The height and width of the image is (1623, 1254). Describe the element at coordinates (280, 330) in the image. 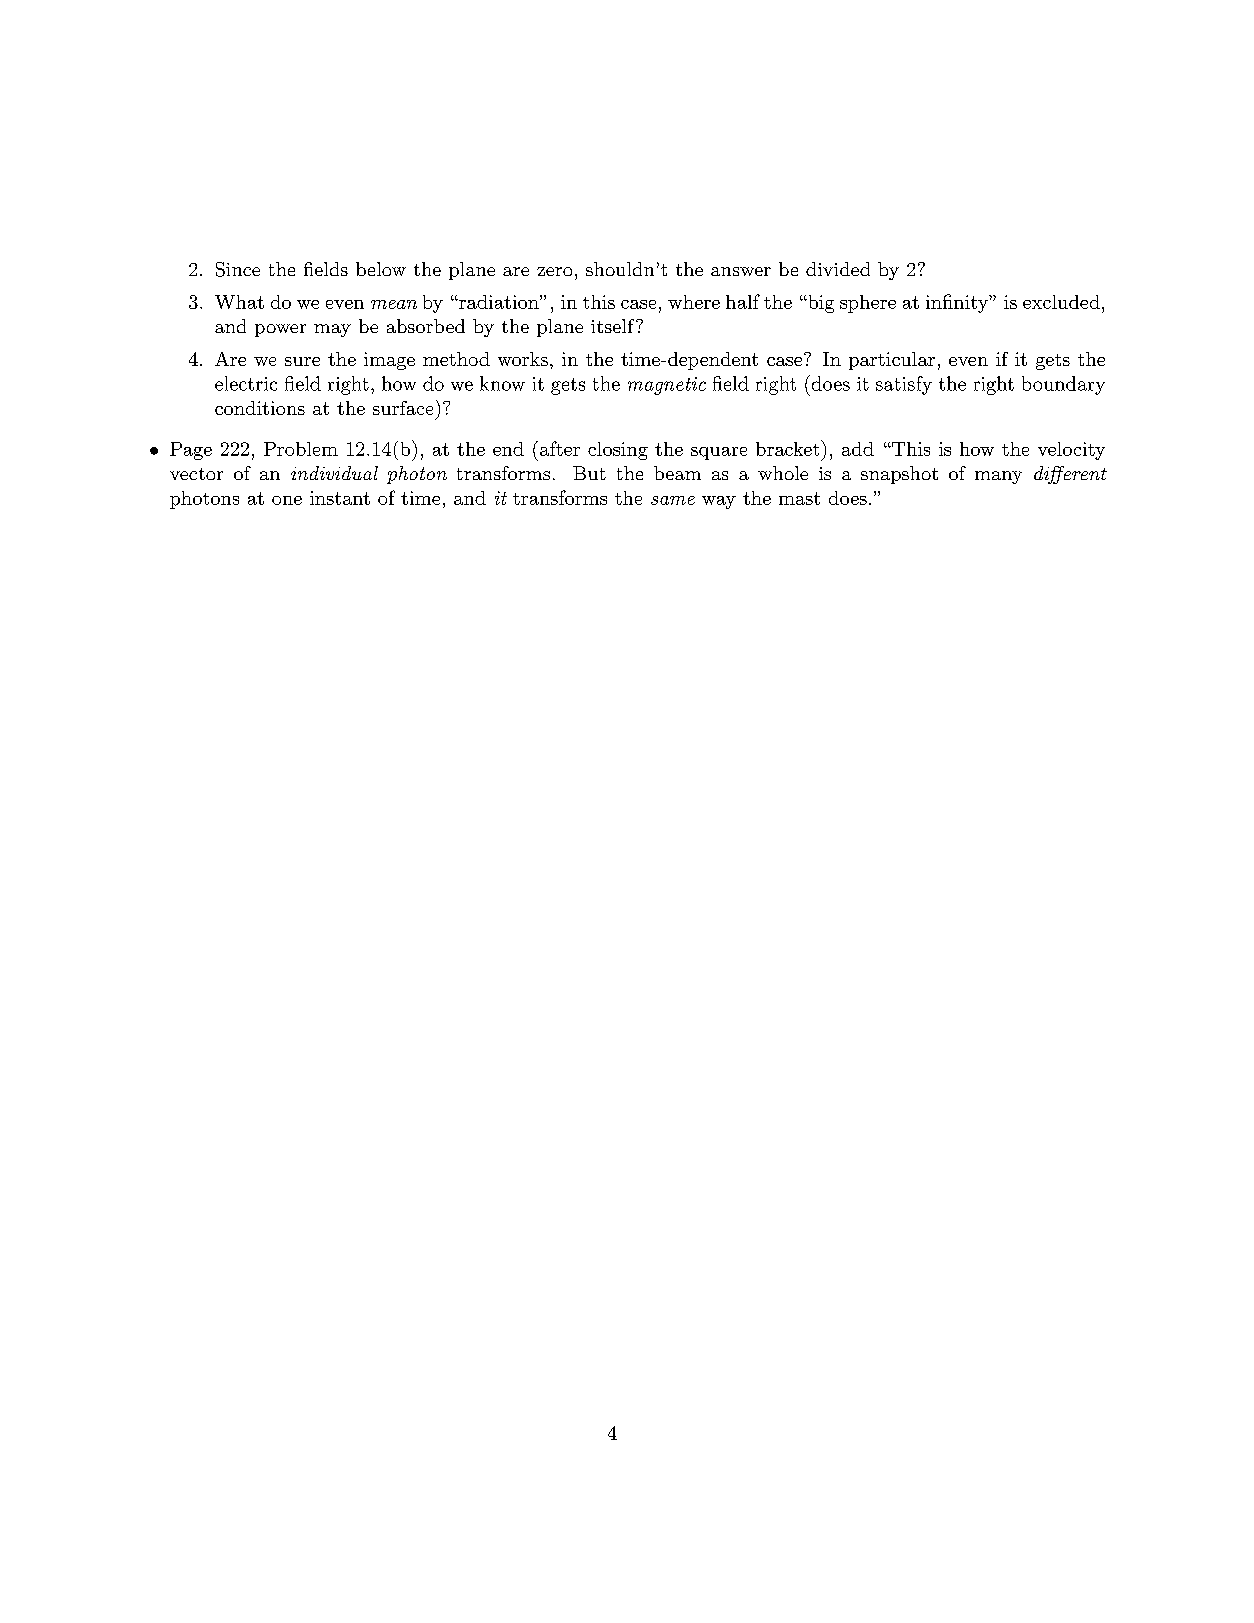

I see `power` at that location.
